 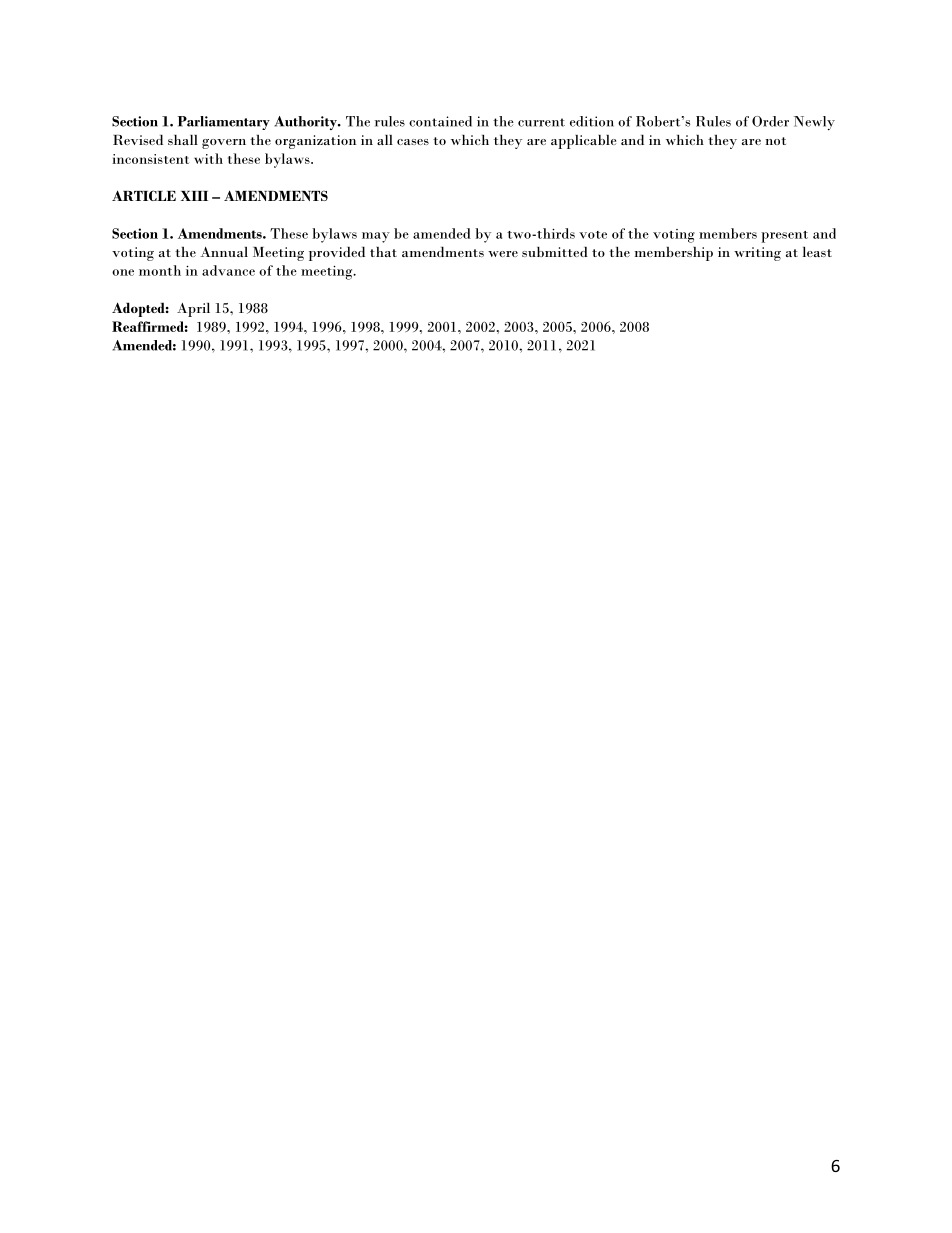 I want to click on contained, so click(x=440, y=121).
